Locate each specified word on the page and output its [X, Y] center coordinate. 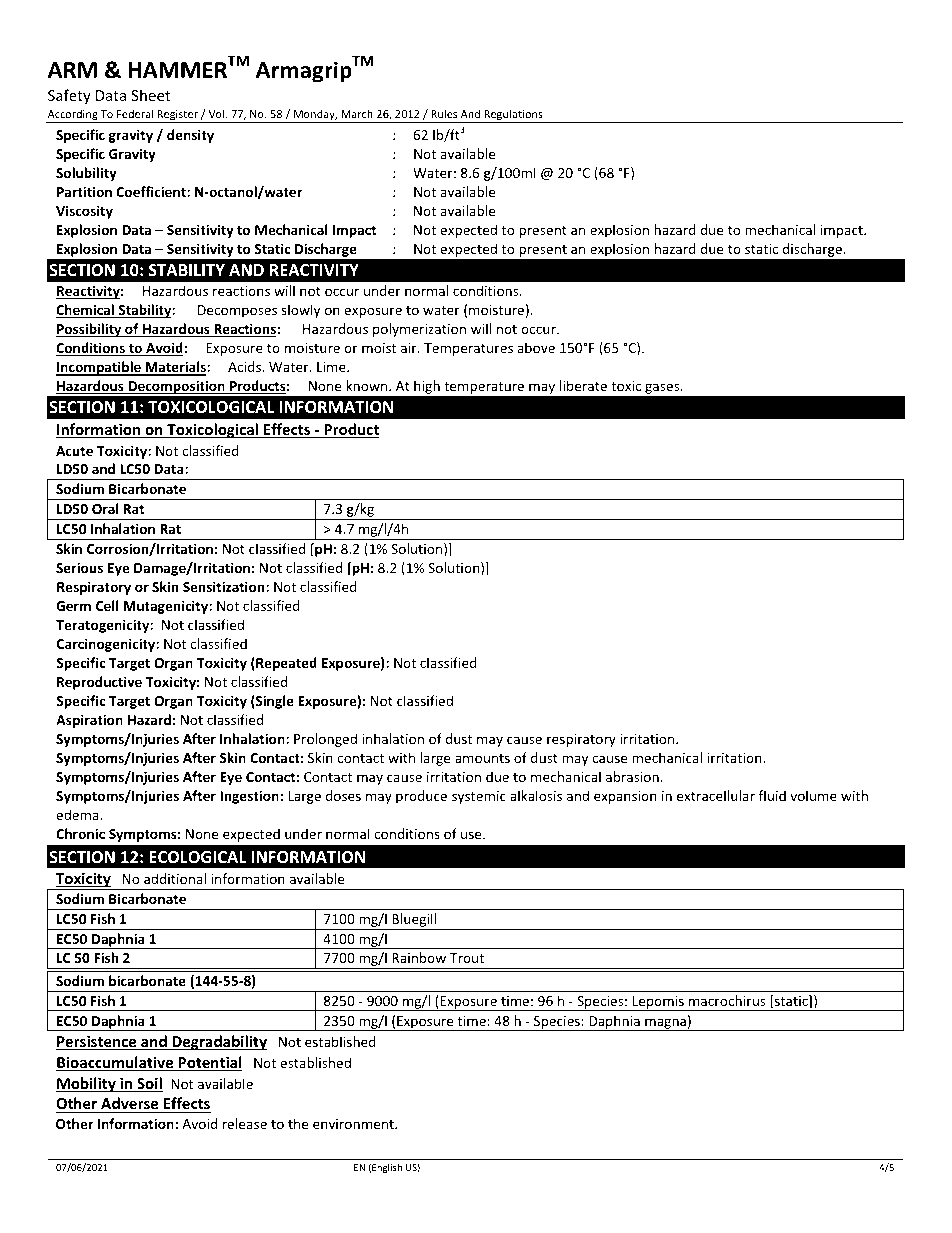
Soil [149, 1084]
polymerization [419, 330]
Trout [467, 958]
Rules [444, 113]
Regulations [513, 116]
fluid [772, 795]
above [536, 347]
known [368, 385]
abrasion [632, 776]
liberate [583, 385]
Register [177, 116]
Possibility [90, 330]
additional [175, 878]
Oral [105, 508]
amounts [482, 758]
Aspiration [89, 721]
